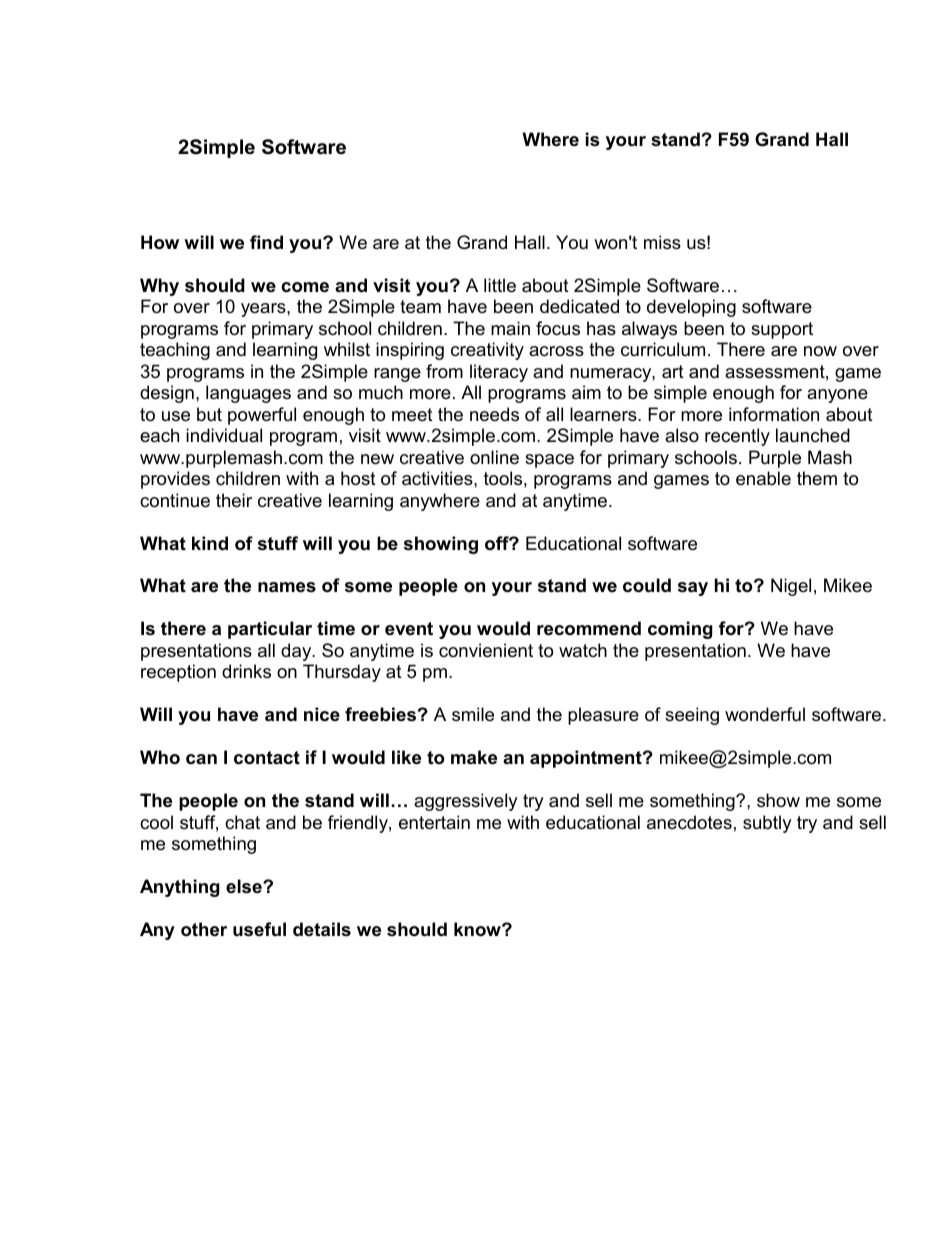 This image has width=952, height=1233. I want to click on drinks, so click(246, 671).
